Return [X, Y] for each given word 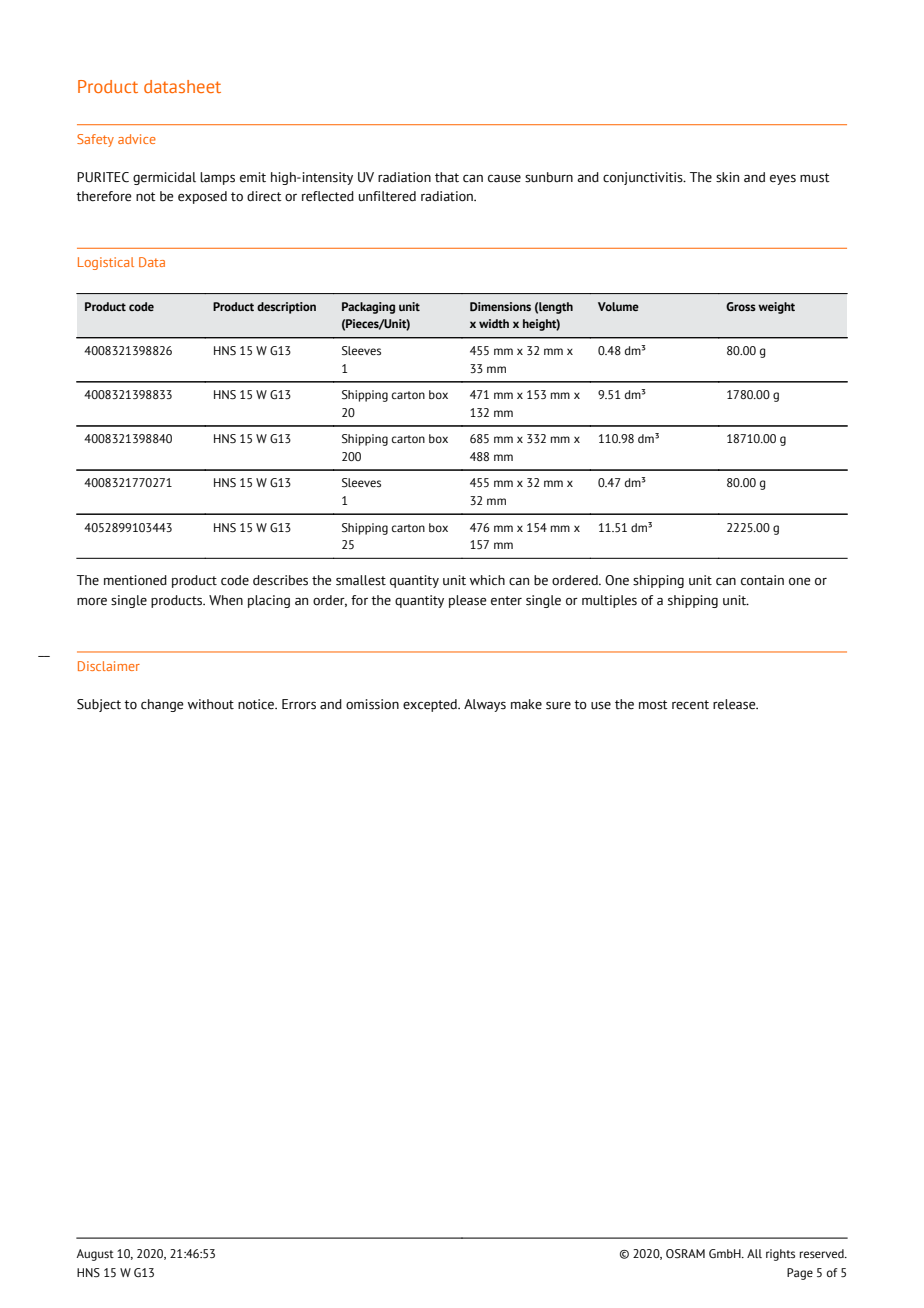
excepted [431, 705]
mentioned [135, 580]
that [447, 177]
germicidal [164, 178]
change [162, 705]
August [95, 1255]
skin [727, 177]
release [735, 704]
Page [800, 1274]
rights [780, 1255]
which [487, 580]
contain [762, 580]
